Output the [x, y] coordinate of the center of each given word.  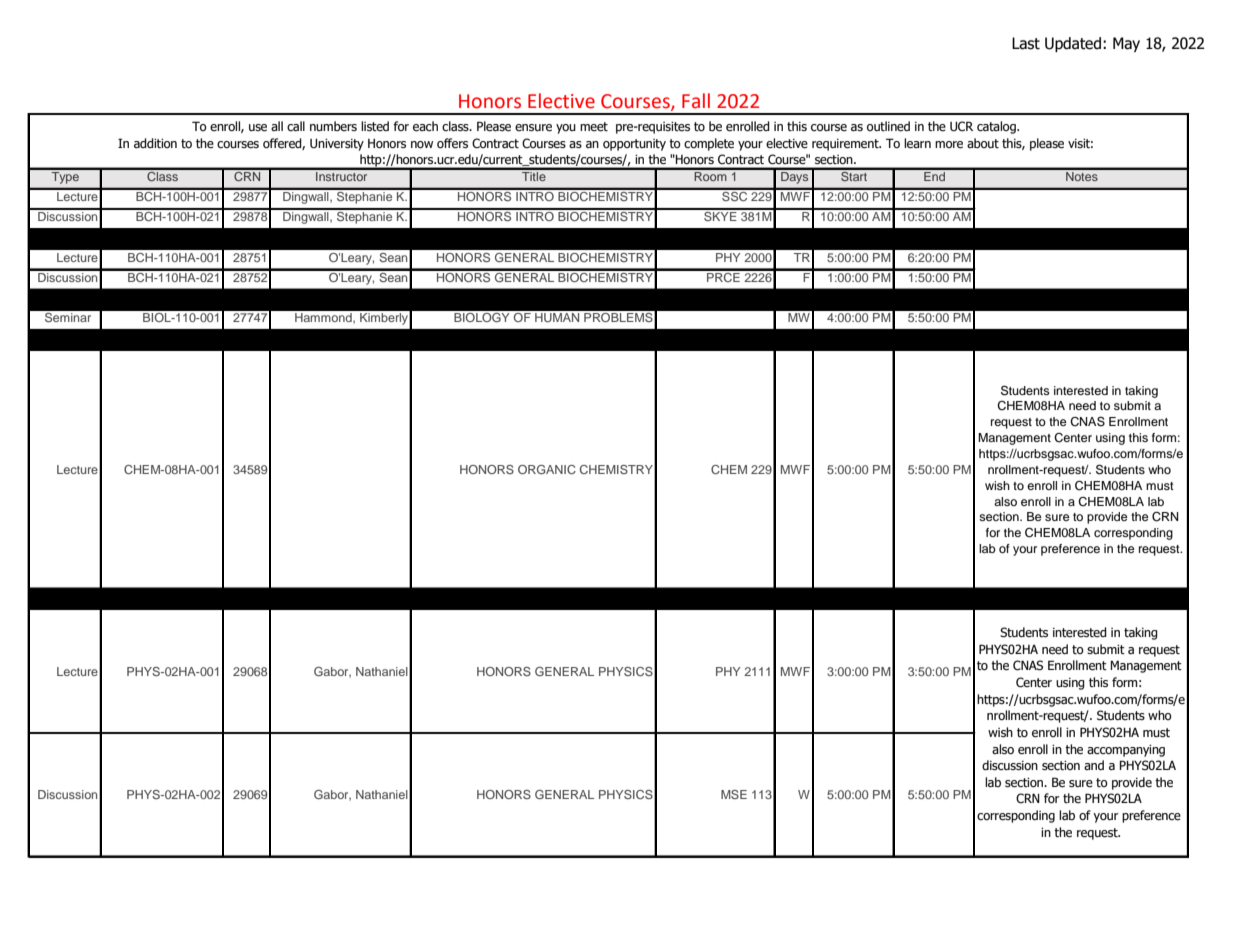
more [949, 145]
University [337, 145]
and [1094, 765]
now [422, 145]
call [296, 126]
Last [1026, 43]
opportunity [634, 145]
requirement [846, 145]
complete [709, 144]
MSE [734, 794]
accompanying [1126, 751]
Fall [696, 101]
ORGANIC [547, 469]
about [983, 143]
